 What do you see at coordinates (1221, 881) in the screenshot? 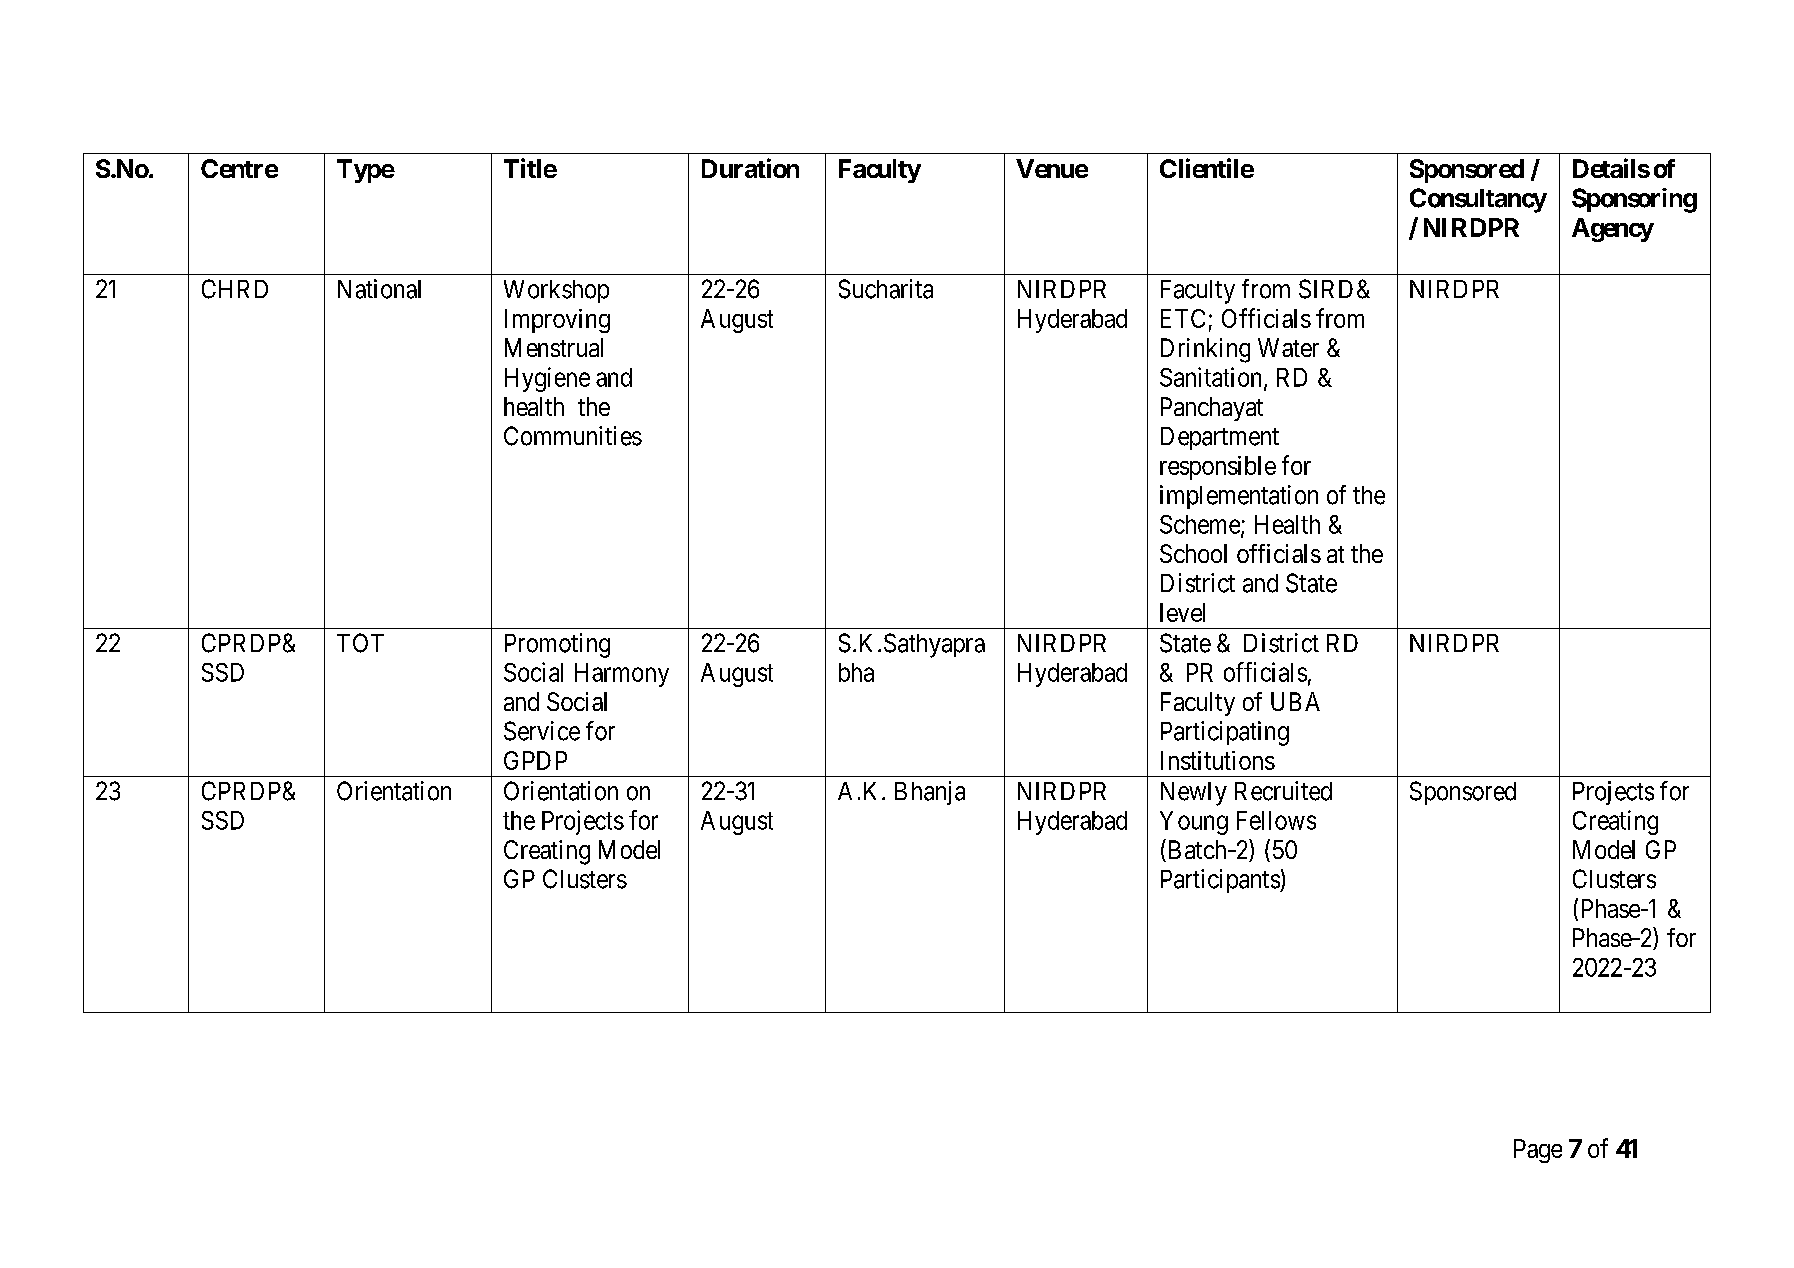
I see `Participants` at bounding box center [1221, 881].
